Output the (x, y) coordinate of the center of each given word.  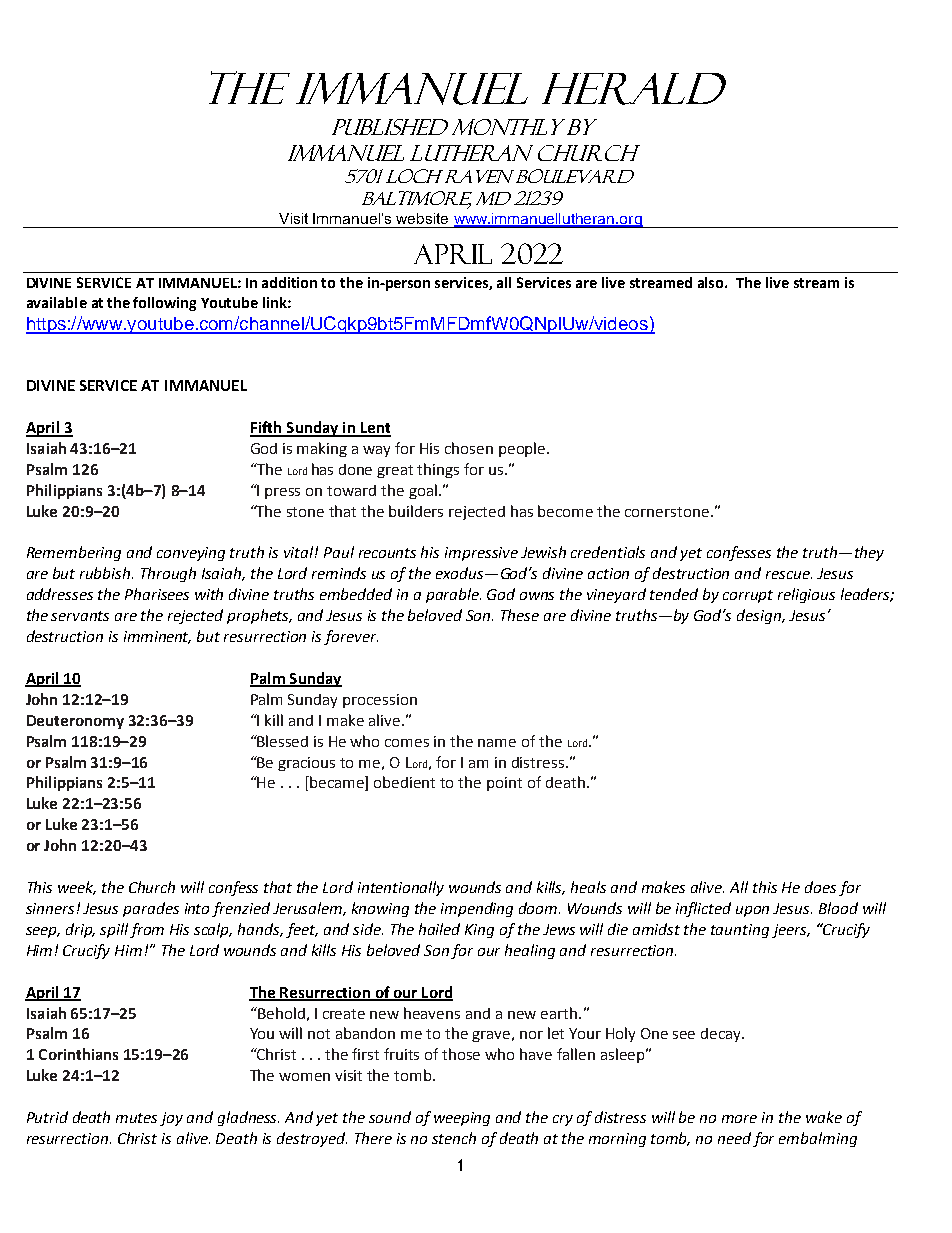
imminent (157, 637)
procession (380, 701)
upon (752, 911)
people (523, 449)
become (565, 511)
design (760, 616)
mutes (136, 1118)
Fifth (267, 428)
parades (151, 909)
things (438, 470)
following (164, 304)
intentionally (401, 888)
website (422, 218)
